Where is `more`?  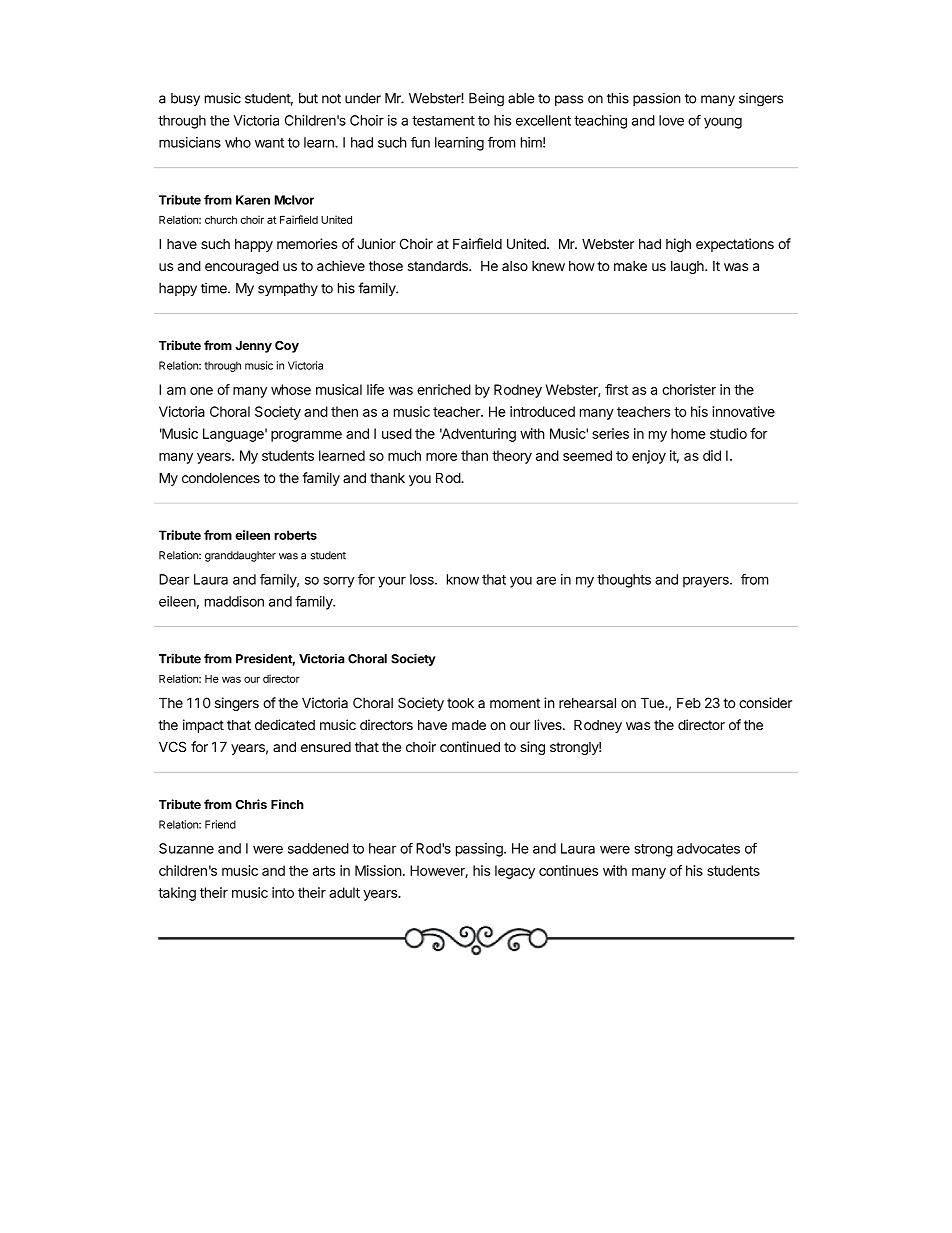 more is located at coordinates (441, 457).
